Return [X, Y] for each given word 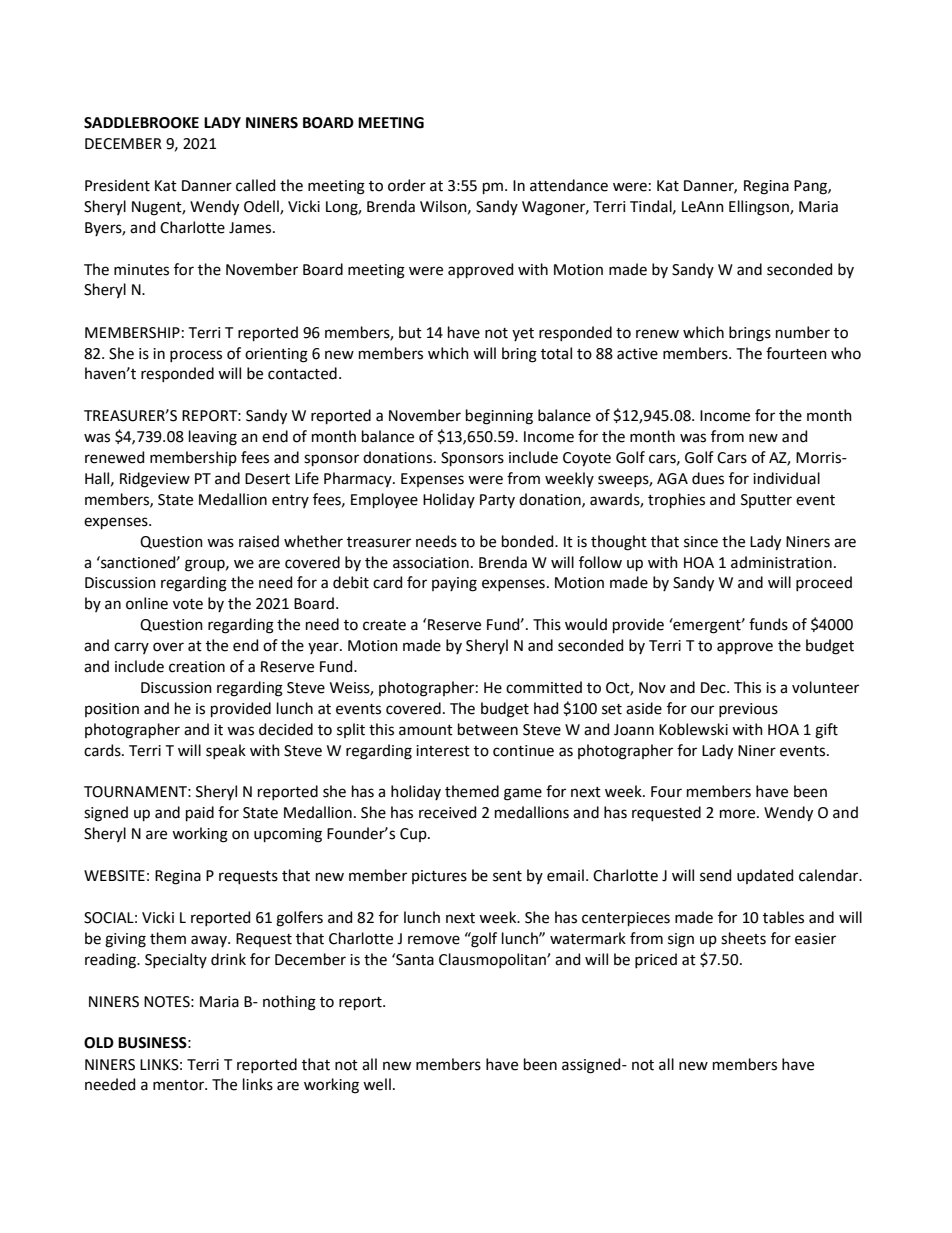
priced [656, 960]
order [407, 185]
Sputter [766, 501]
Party [497, 501]
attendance [569, 185]
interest [443, 751]
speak [226, 751]
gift [826, 731]
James [251, 228]
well [377, 1084]
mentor [180, 1085]
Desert [267, 479]
